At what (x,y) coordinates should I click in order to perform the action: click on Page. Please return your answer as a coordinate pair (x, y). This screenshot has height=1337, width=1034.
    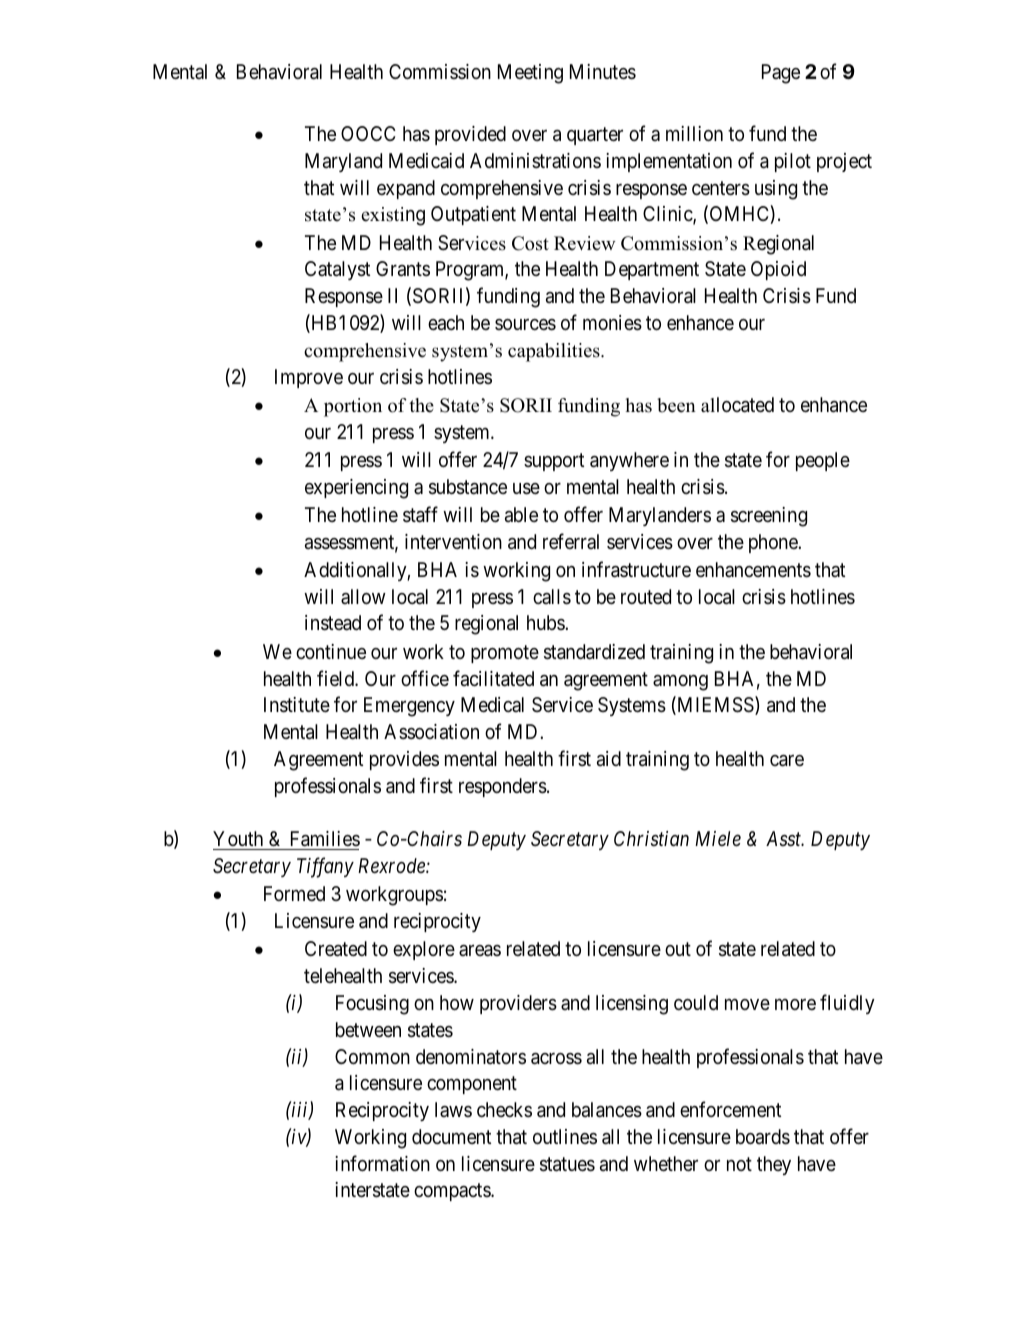
    Looking at the image, I should click on (781, 74).
